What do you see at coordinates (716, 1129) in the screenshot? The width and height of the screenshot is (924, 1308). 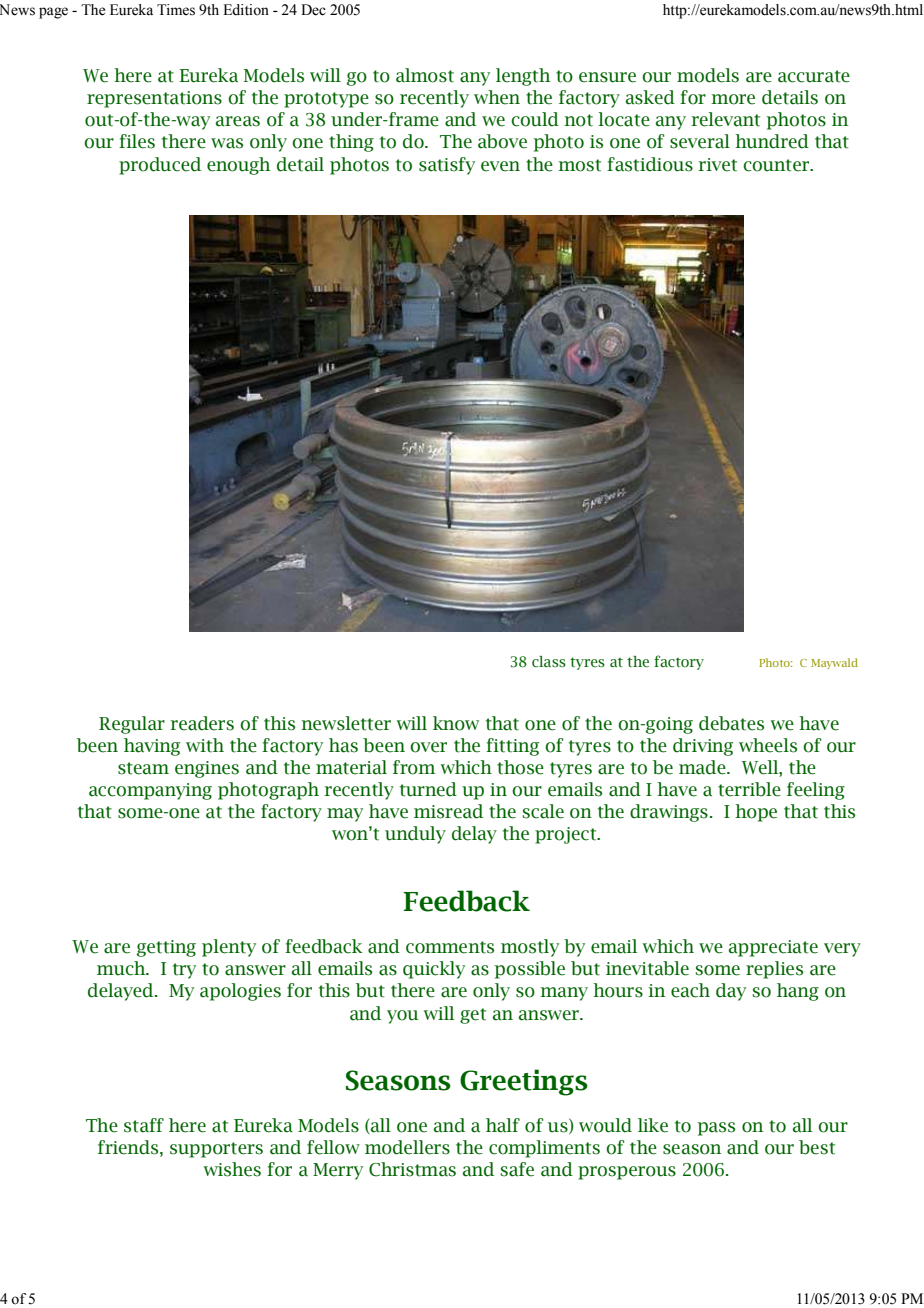 I see `pass` at bounding box center [716, 1129].
